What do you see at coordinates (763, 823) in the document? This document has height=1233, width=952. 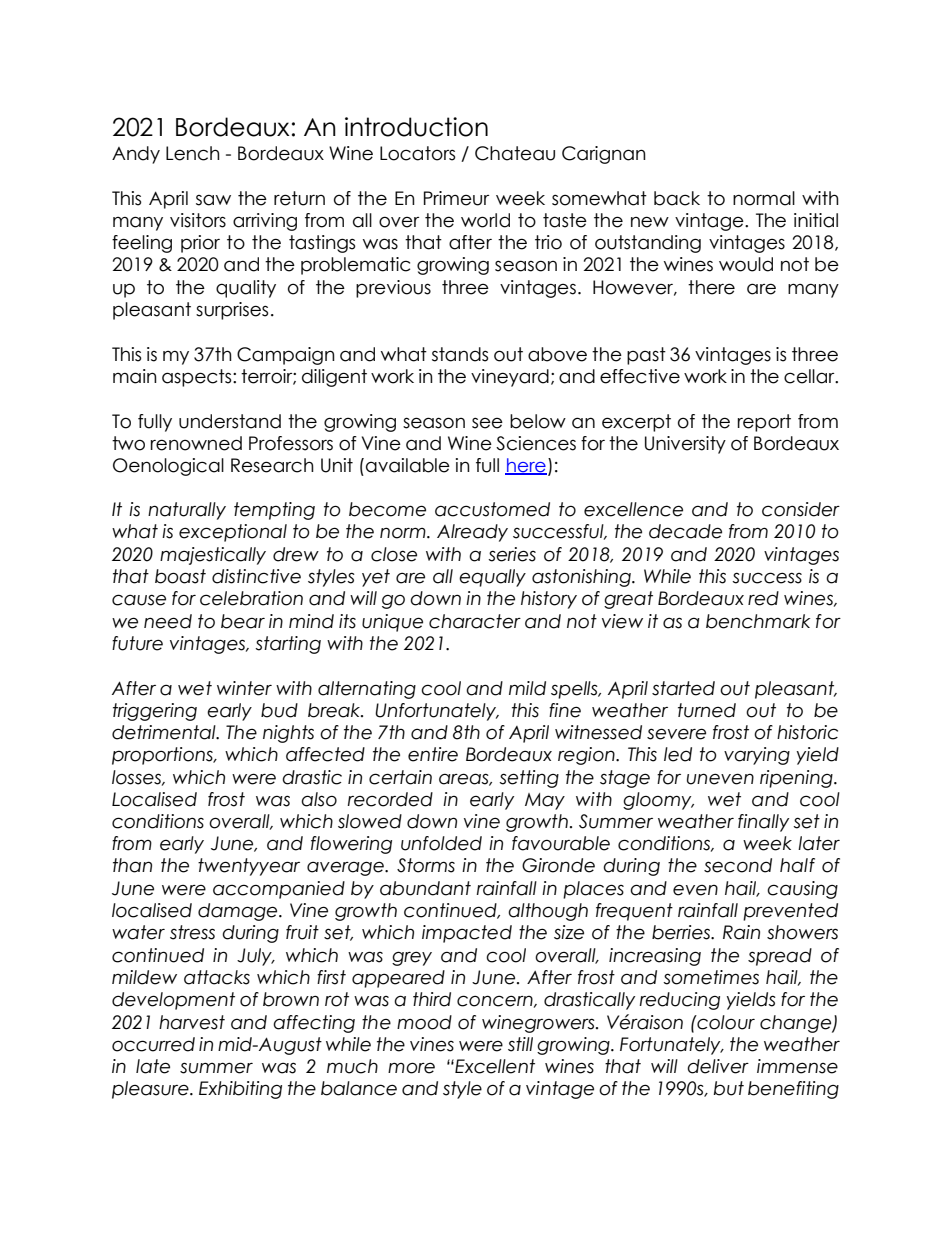 I see `finally` at bounding box center [763, 823].
